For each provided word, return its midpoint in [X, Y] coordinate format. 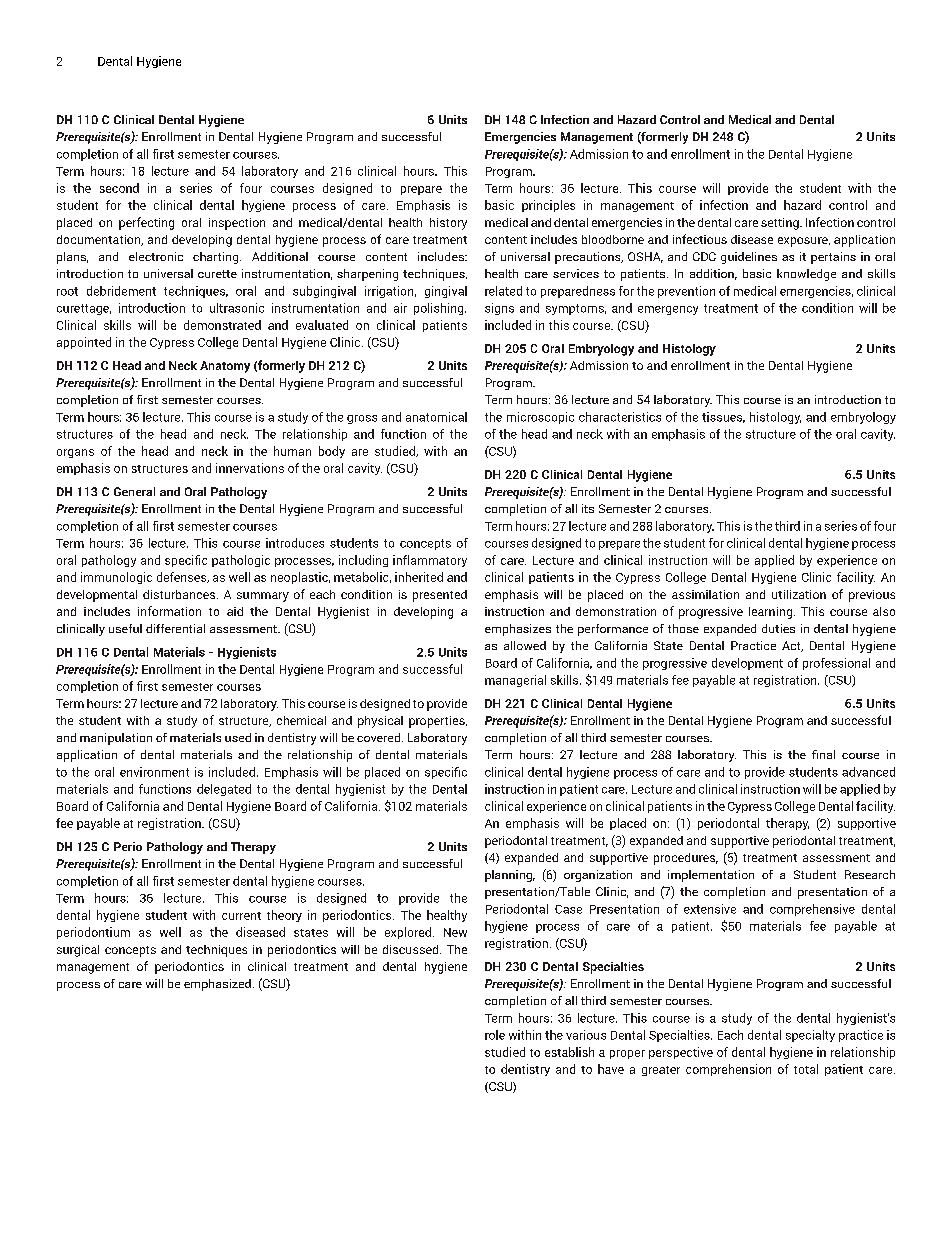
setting [781, 224]
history [448, 224]
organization [598, 876]
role [495, 1035]
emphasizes [518, 630]
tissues [723, 417]
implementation [711, 876]
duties [778, 628]
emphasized [217, 985]
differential [175, 628]
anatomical [436, 417]
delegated [224, 790]
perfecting [146, 223]
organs [75, 453]
